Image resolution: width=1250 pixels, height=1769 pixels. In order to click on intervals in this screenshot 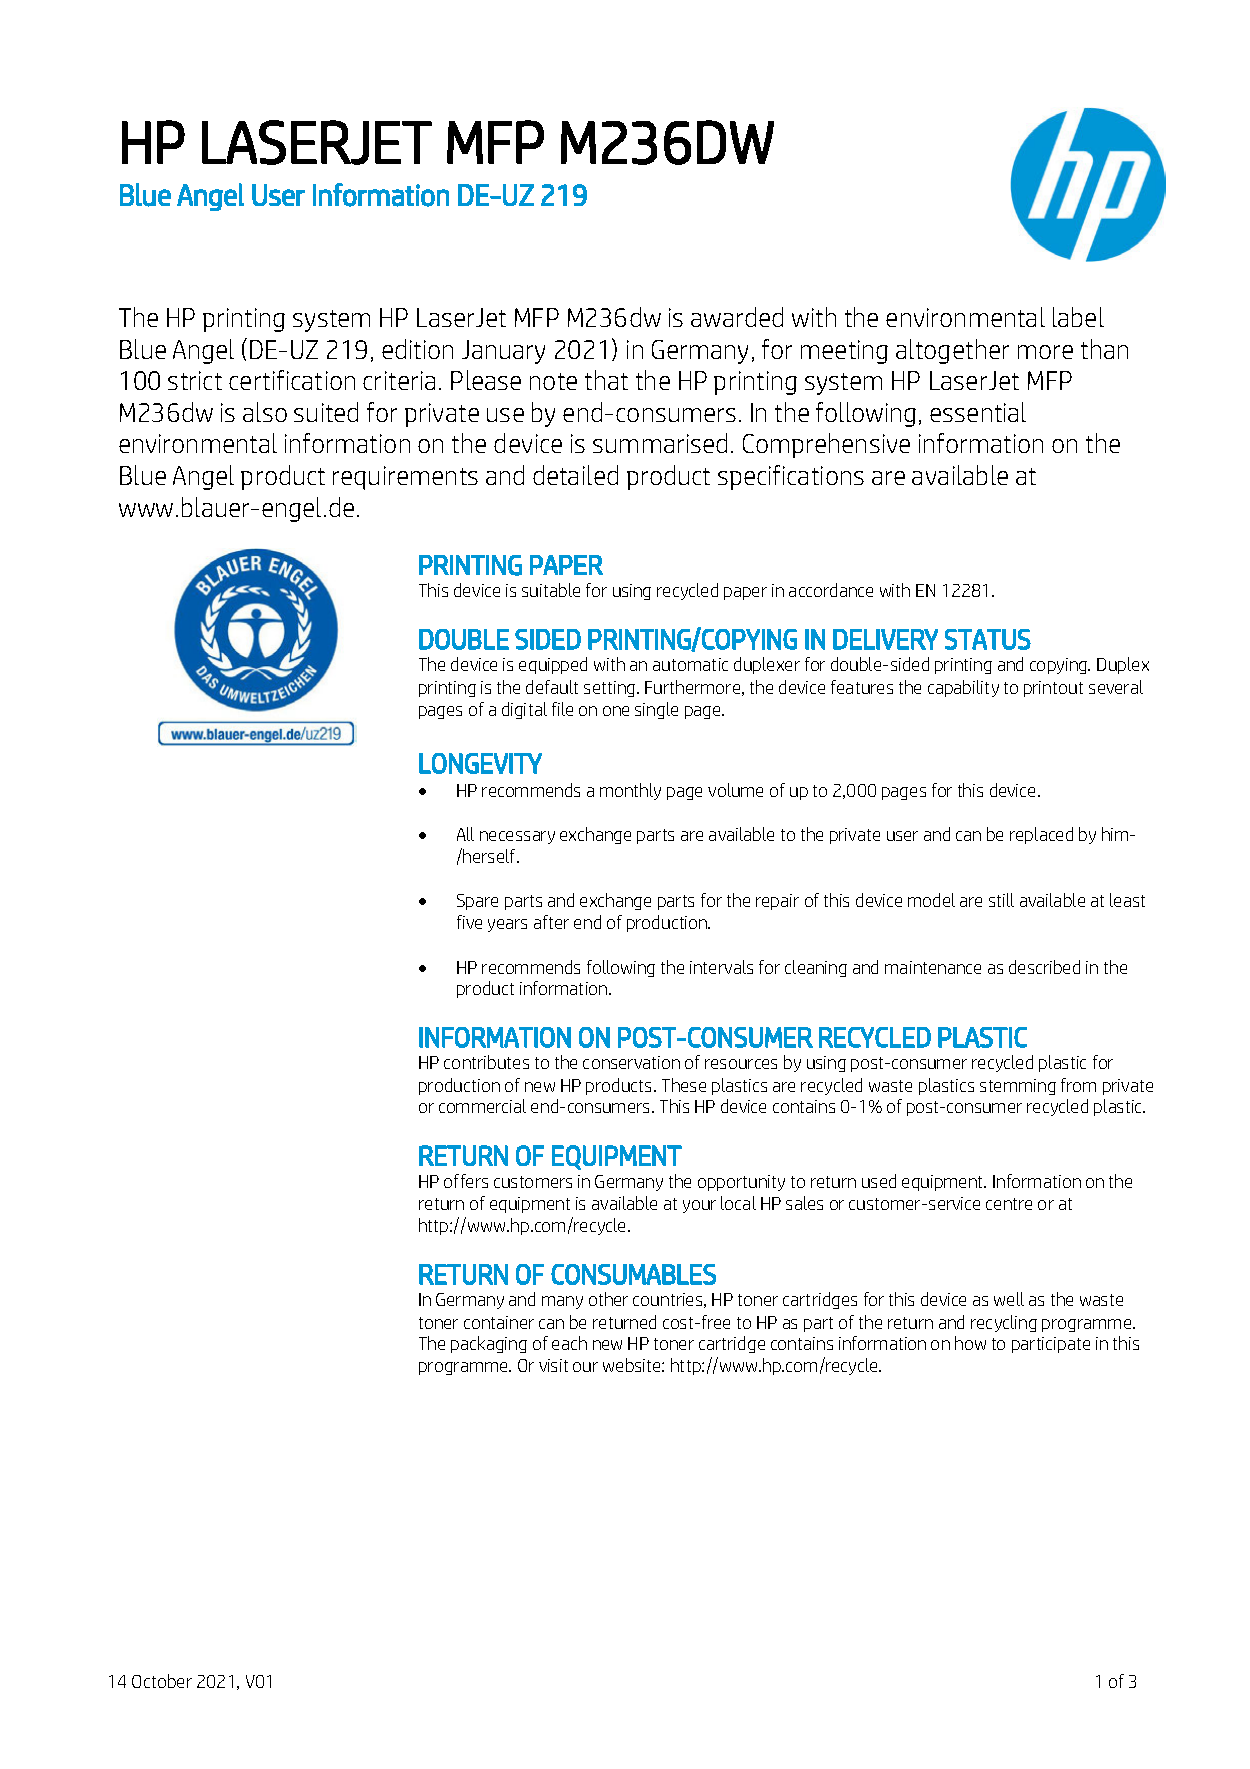, I will do `click(721, 967)`.
